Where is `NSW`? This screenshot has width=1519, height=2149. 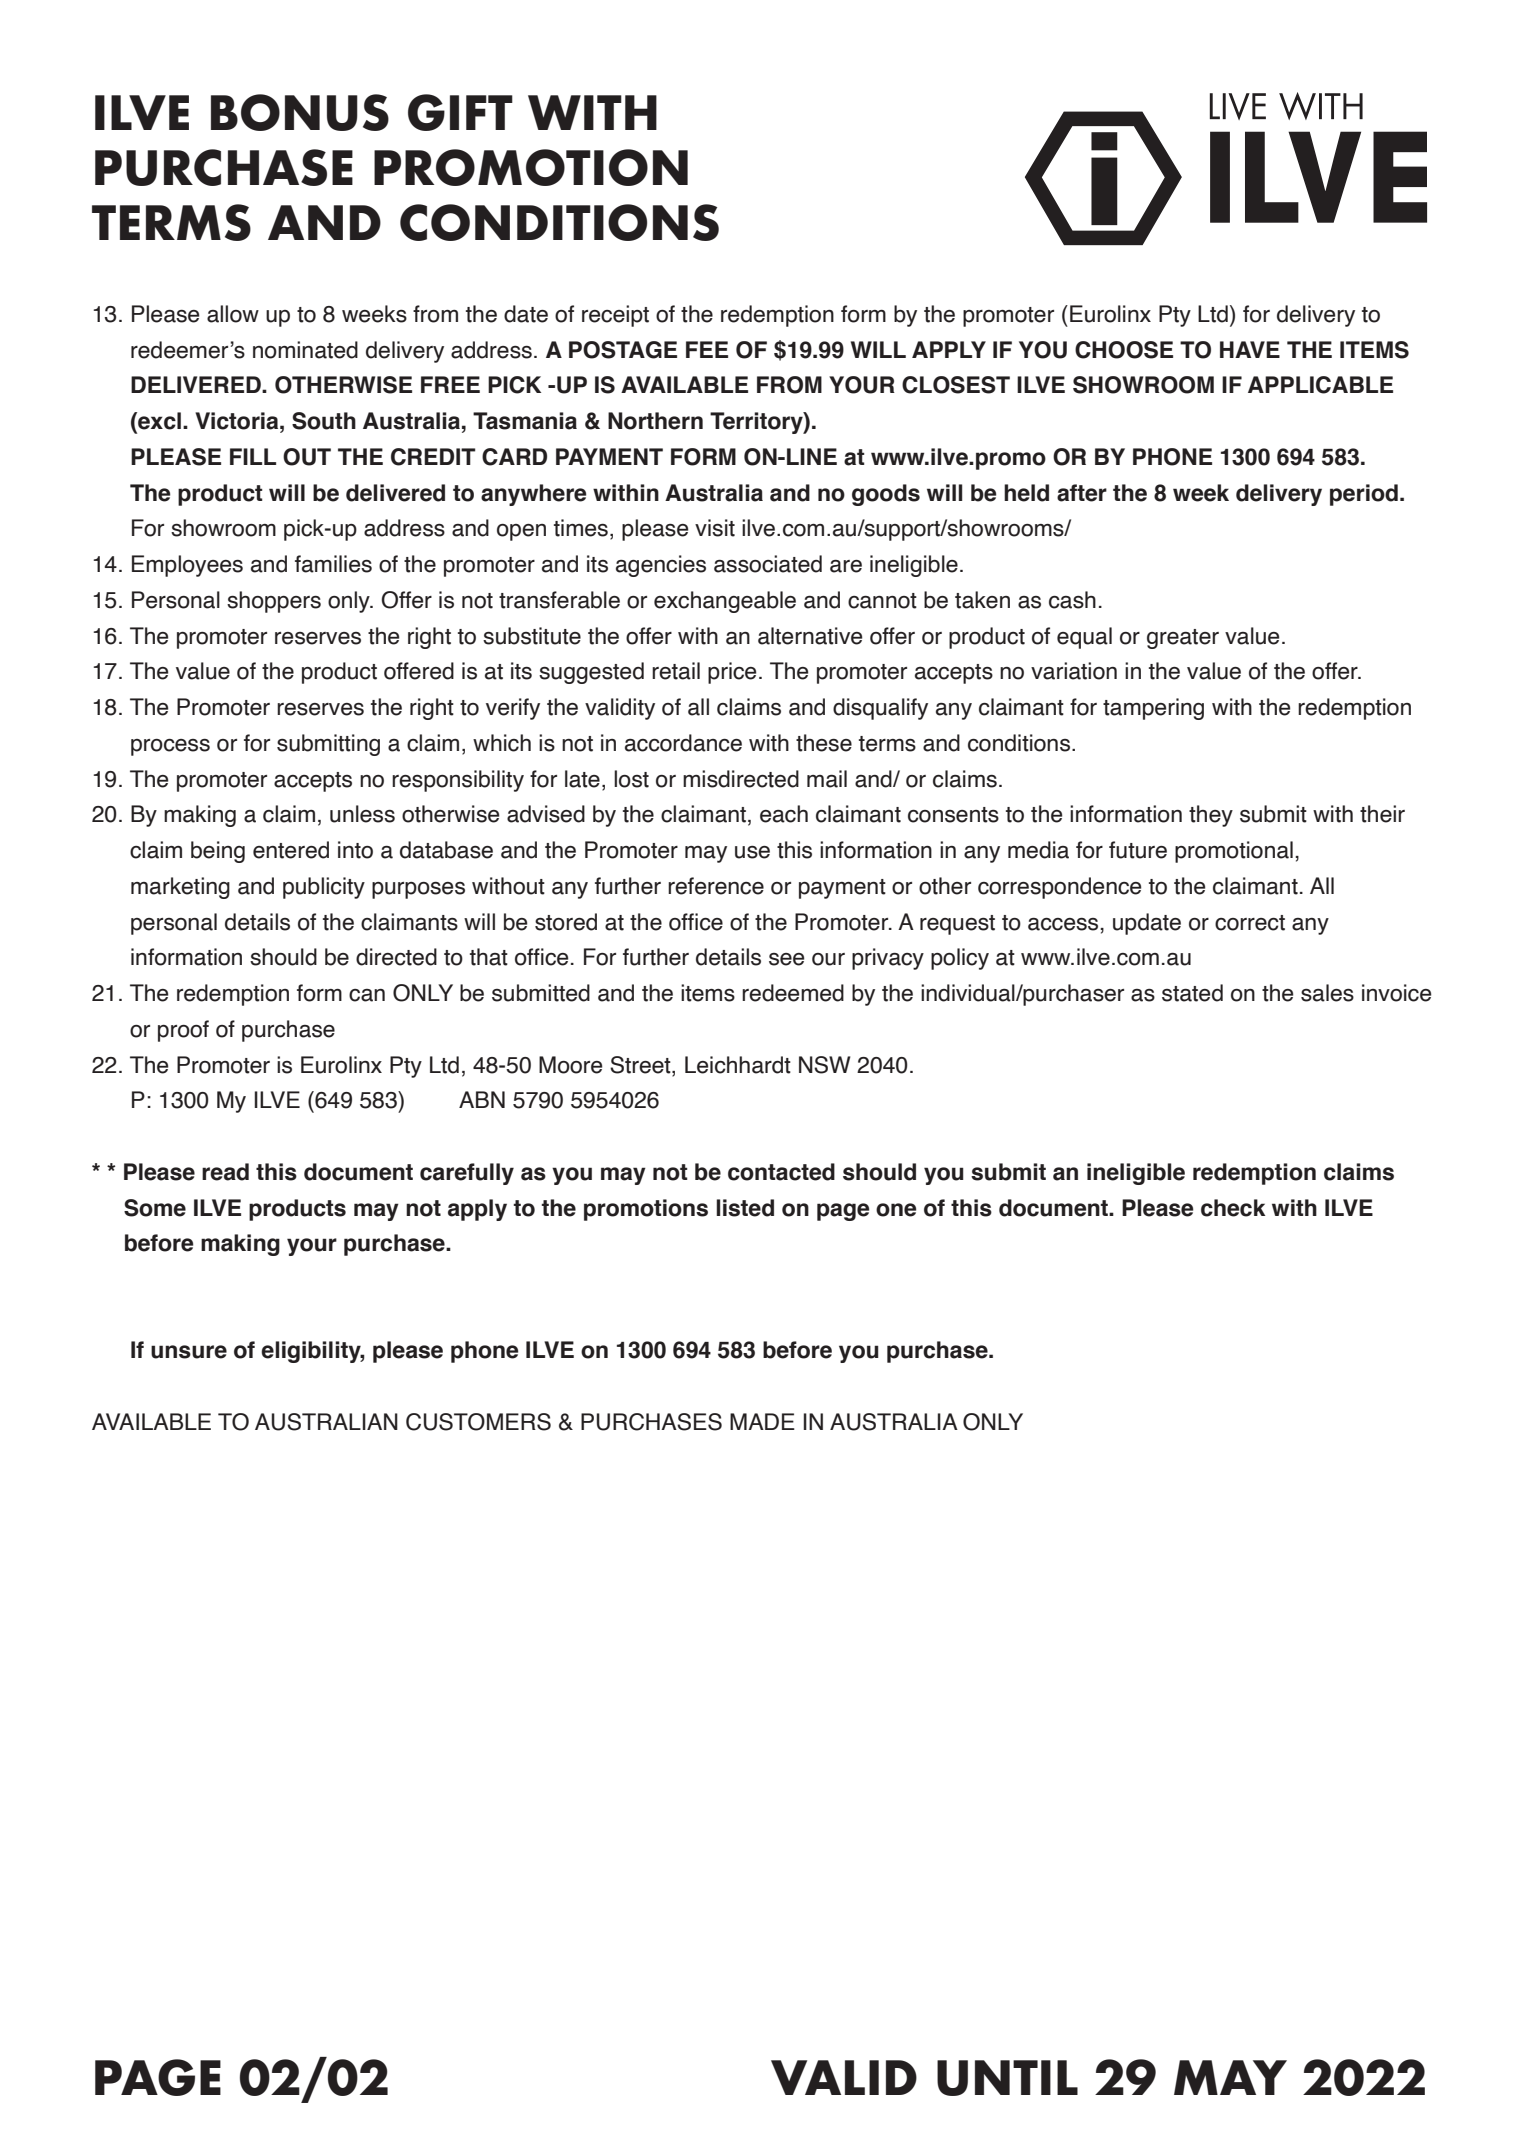
NSW is located at coordinates (824, 1065).
